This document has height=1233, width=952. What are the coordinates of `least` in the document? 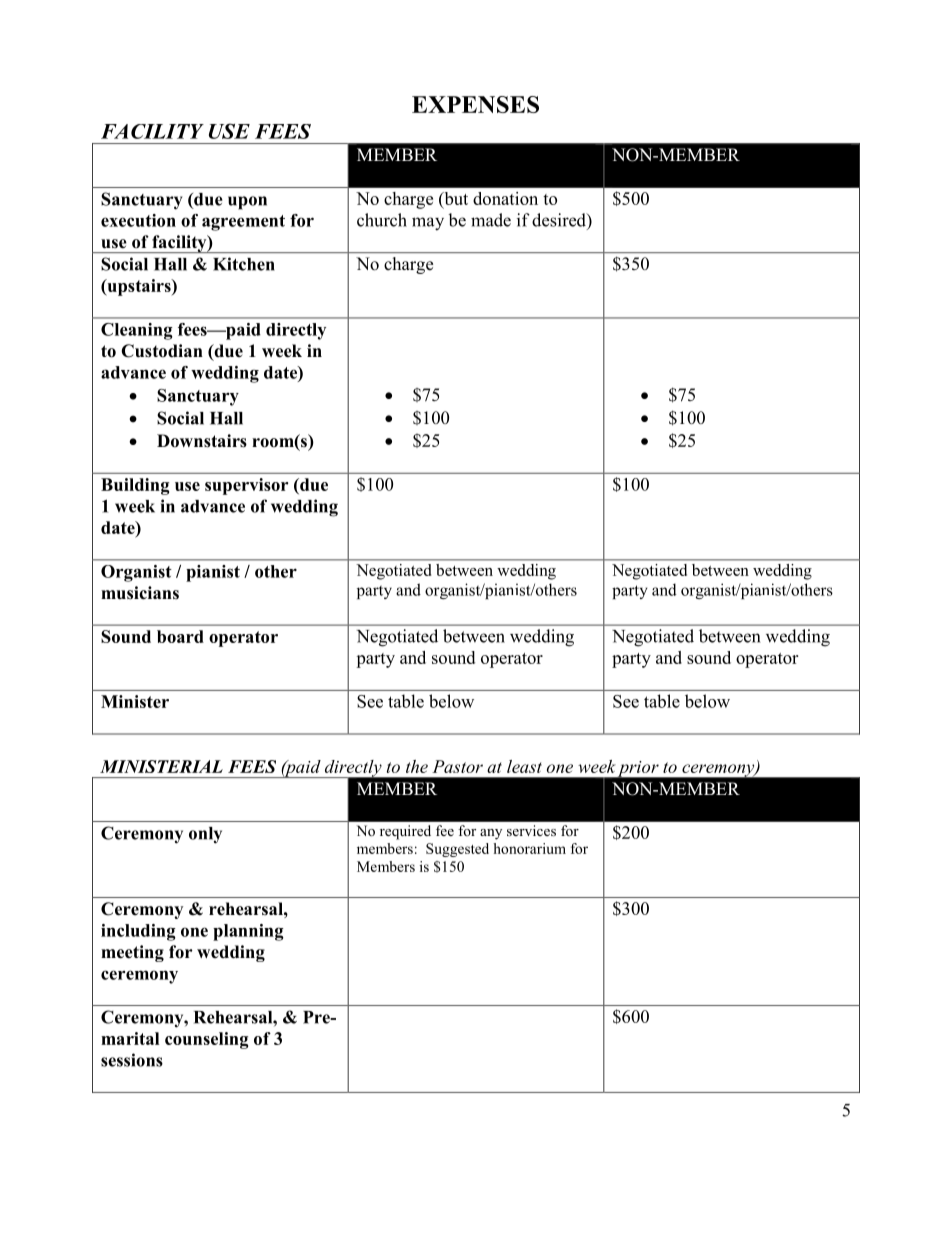 It's located at (524, 766).
